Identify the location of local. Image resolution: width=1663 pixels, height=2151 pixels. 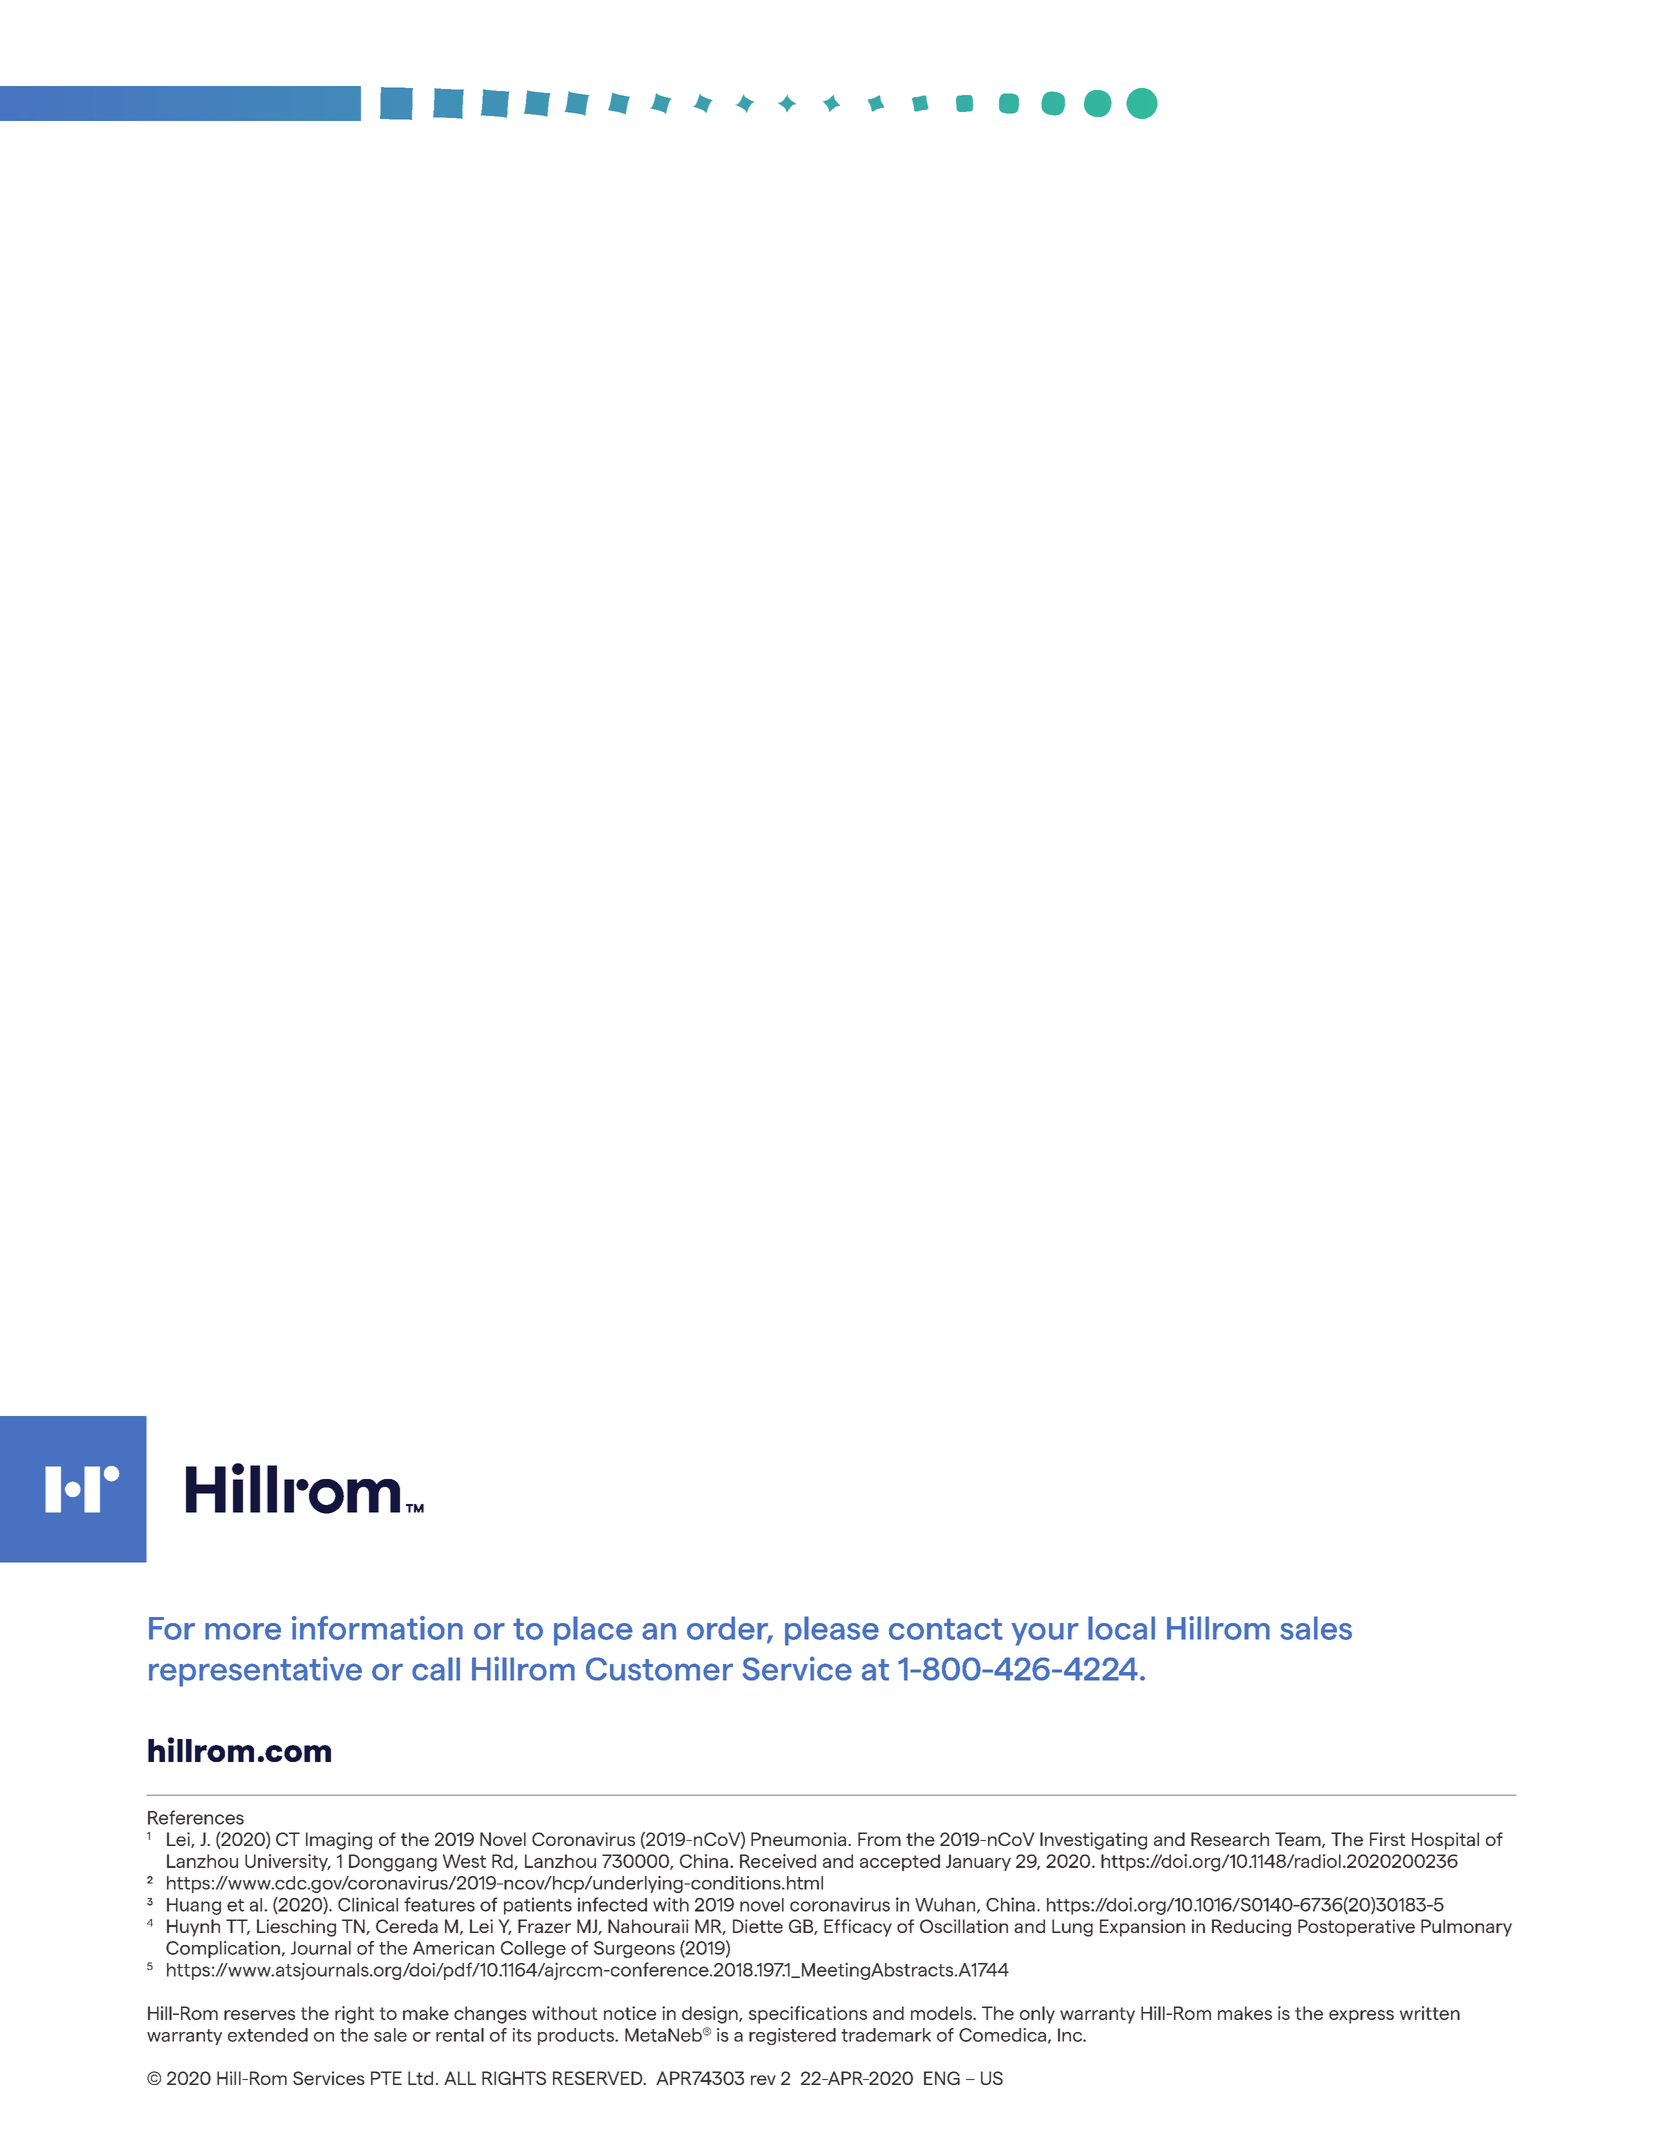
(1121, 1628).
